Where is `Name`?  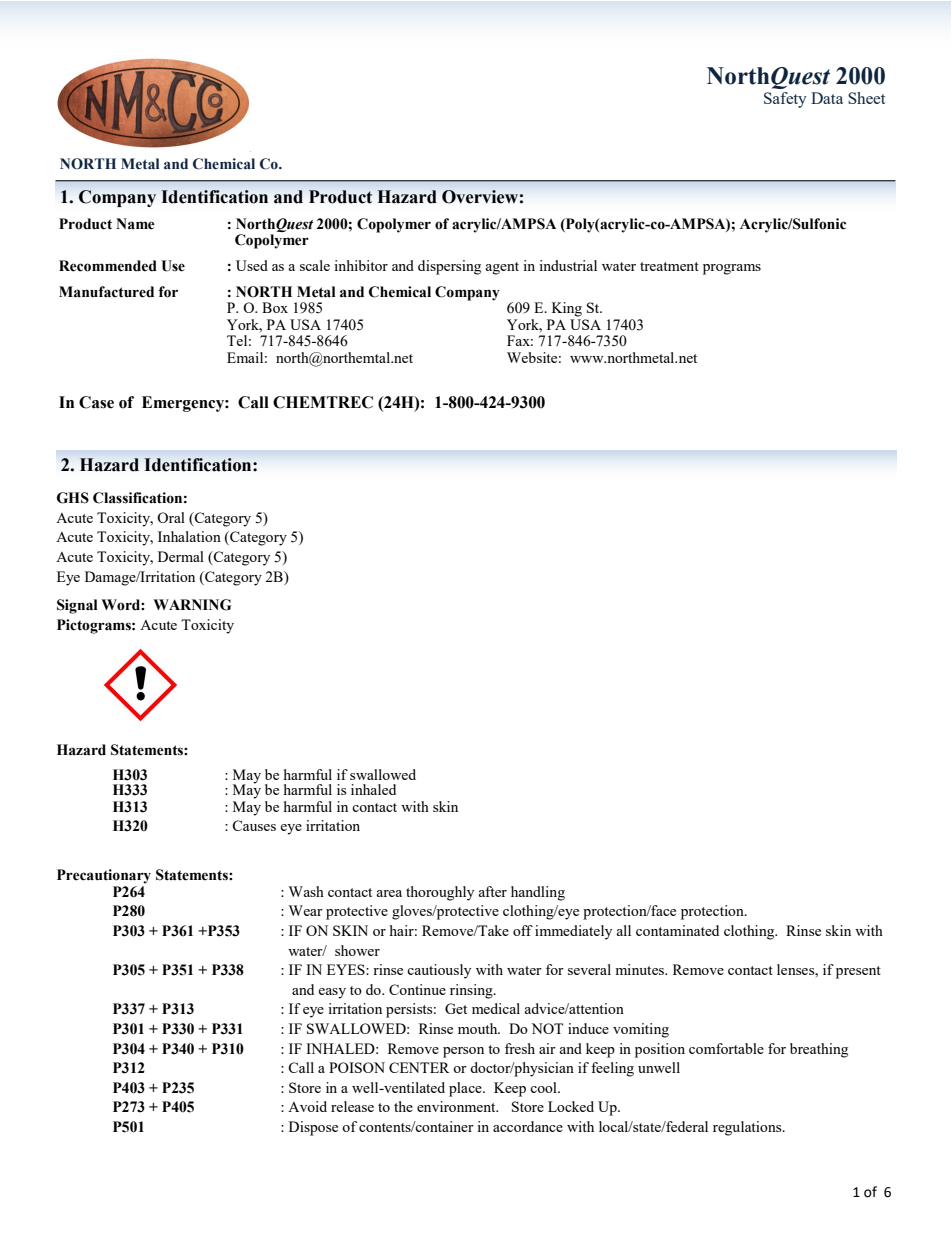 Name is located at coordinates (135, 224).
